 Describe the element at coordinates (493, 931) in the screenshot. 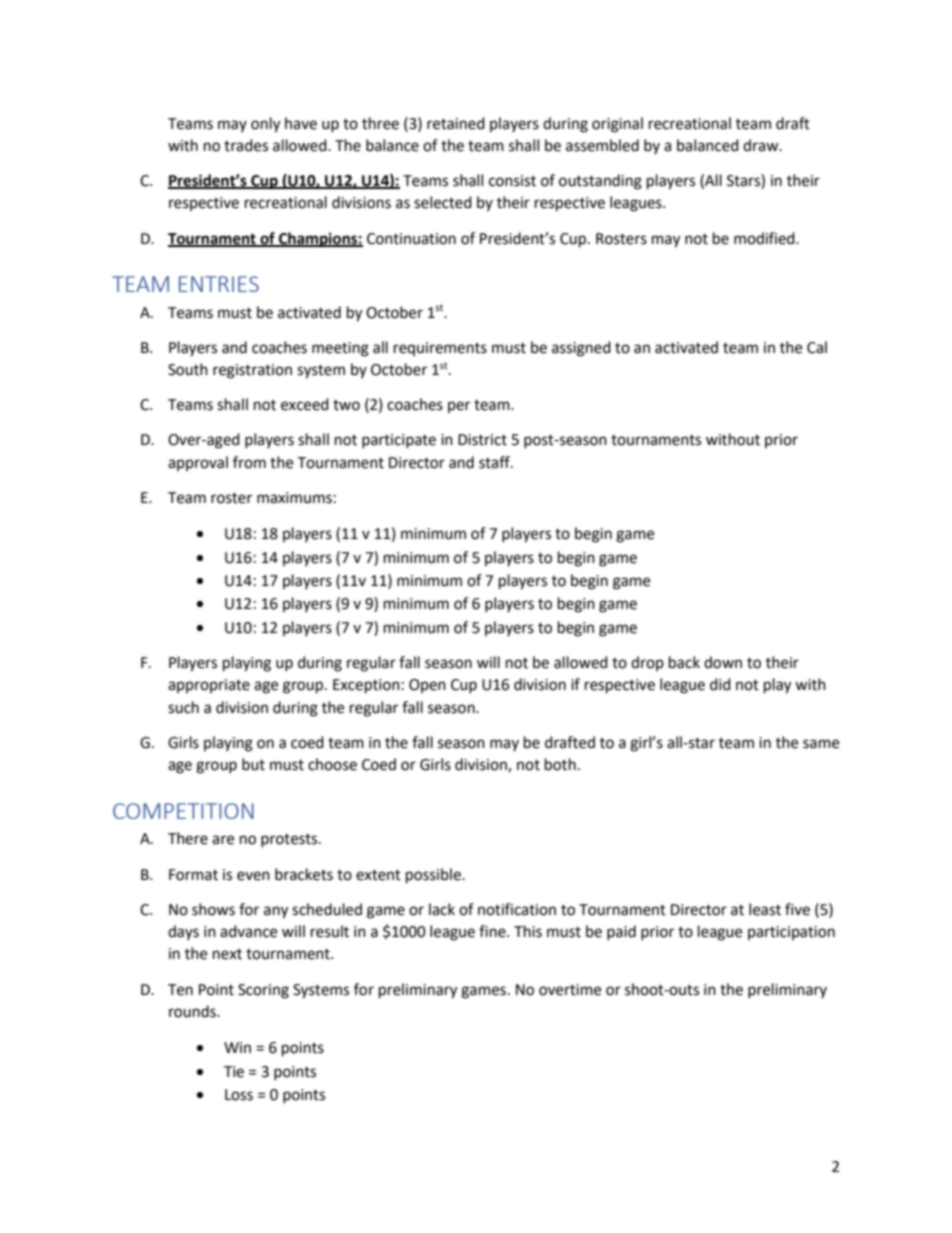

I see `fine` at that location.
